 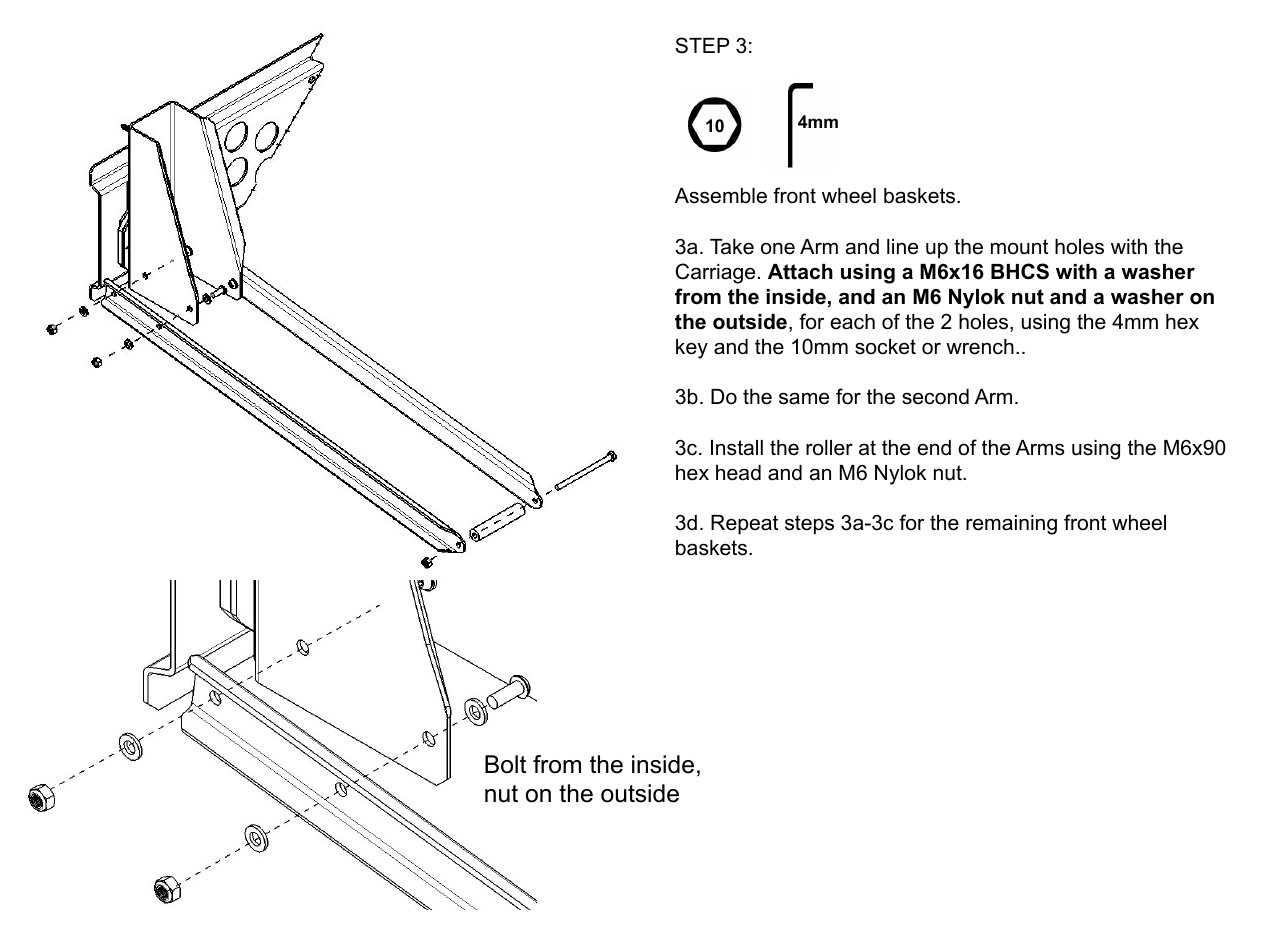 I want to click on end, so click(x=934, y=448).
